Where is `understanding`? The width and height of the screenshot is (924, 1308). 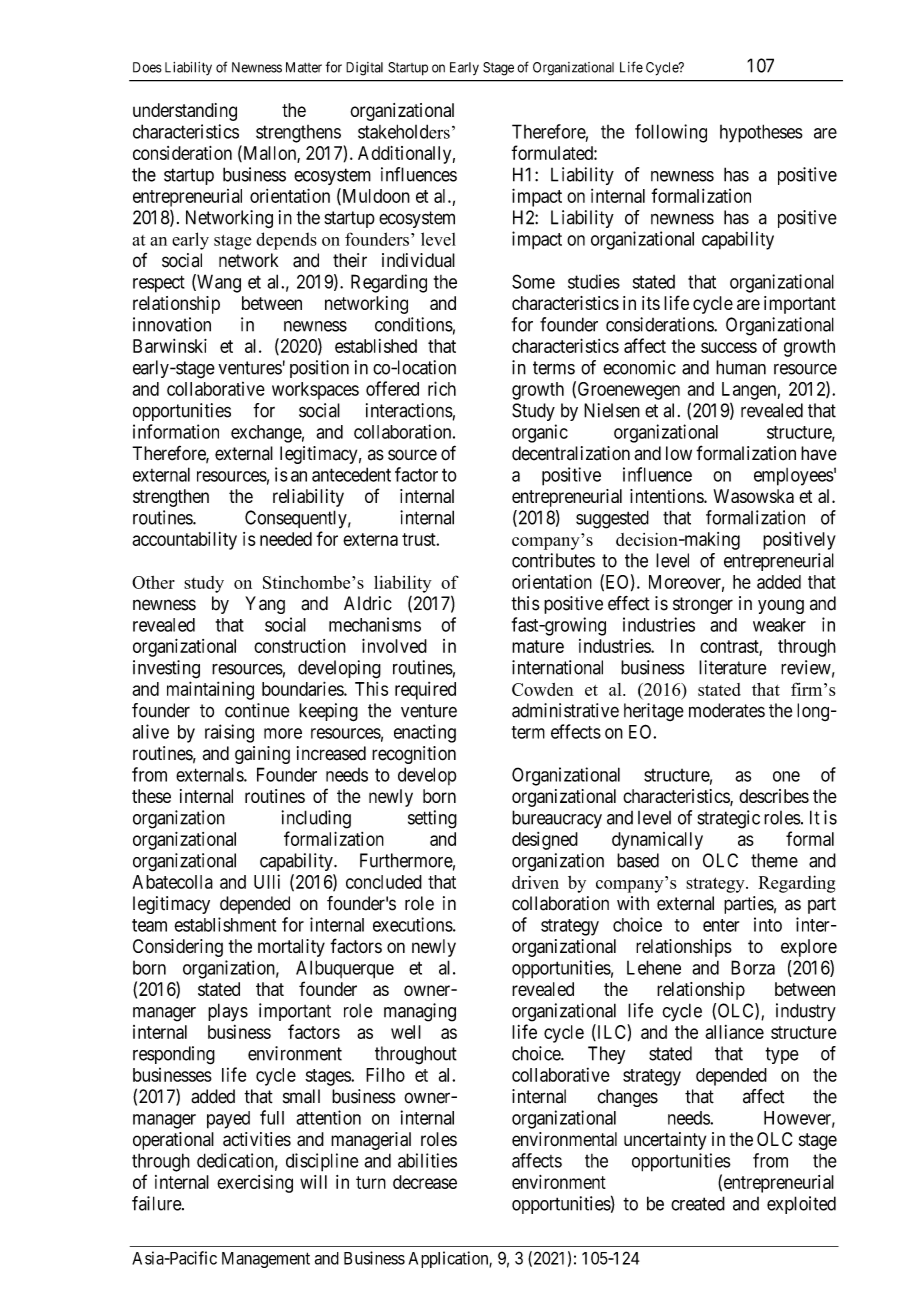
understanding is located at coordinates (185, 112).
